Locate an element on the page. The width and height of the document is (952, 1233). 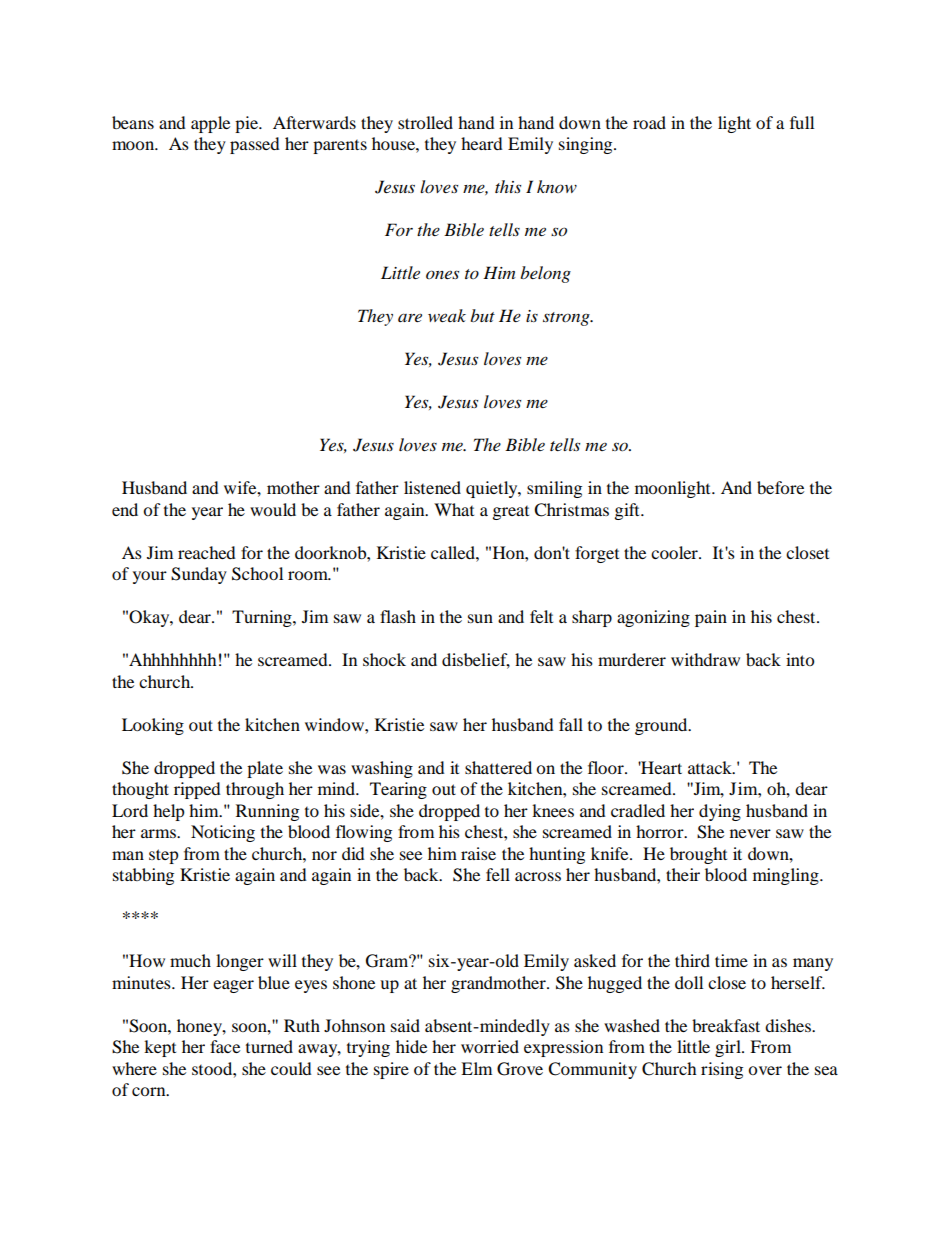
apple is located at coordinates (210, 124).
